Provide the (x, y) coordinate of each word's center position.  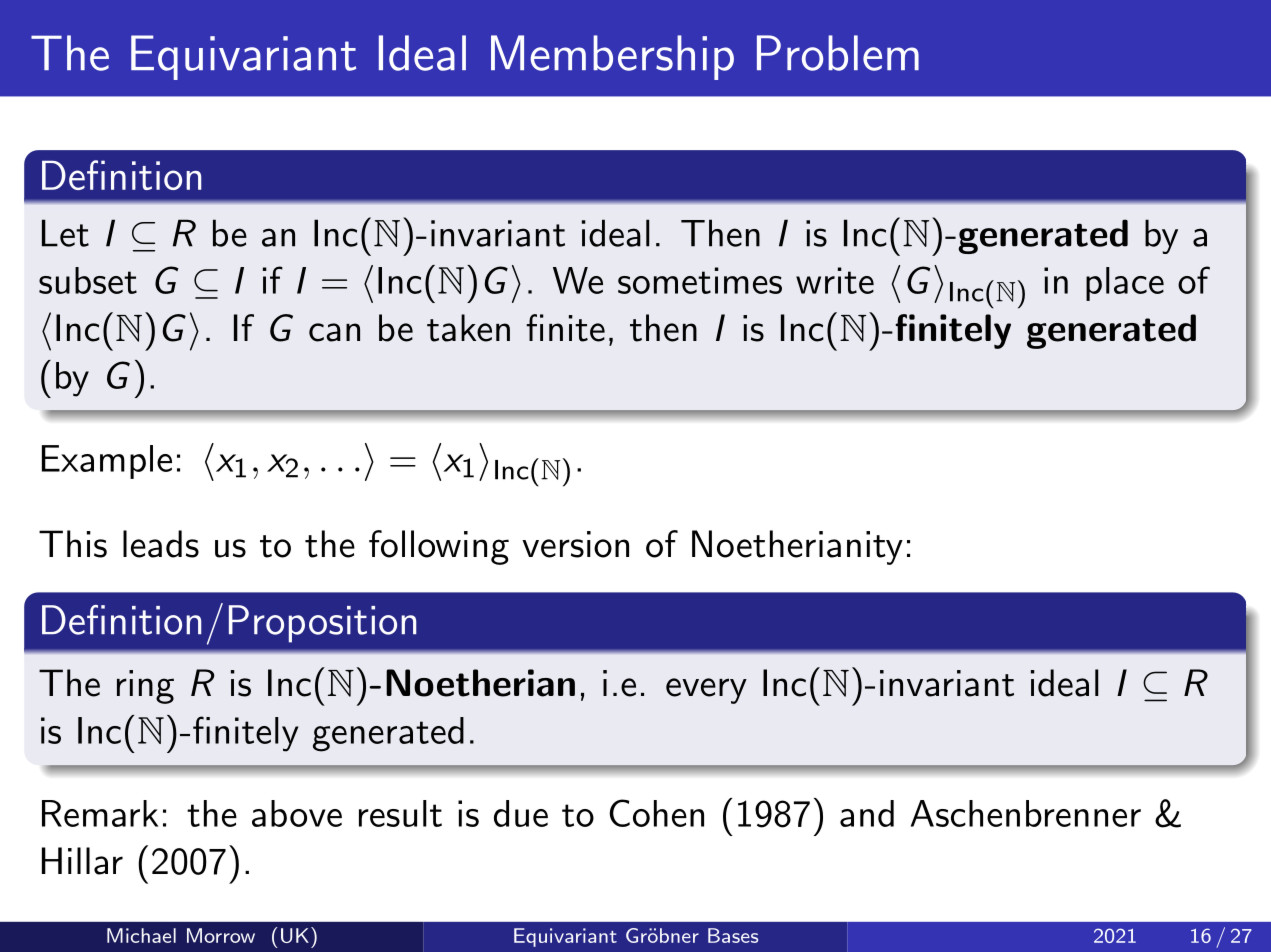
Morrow (221, 935)
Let (65, 233)
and (867, 813)
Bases (733, 935)
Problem (838, 53)
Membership (612, 57)
